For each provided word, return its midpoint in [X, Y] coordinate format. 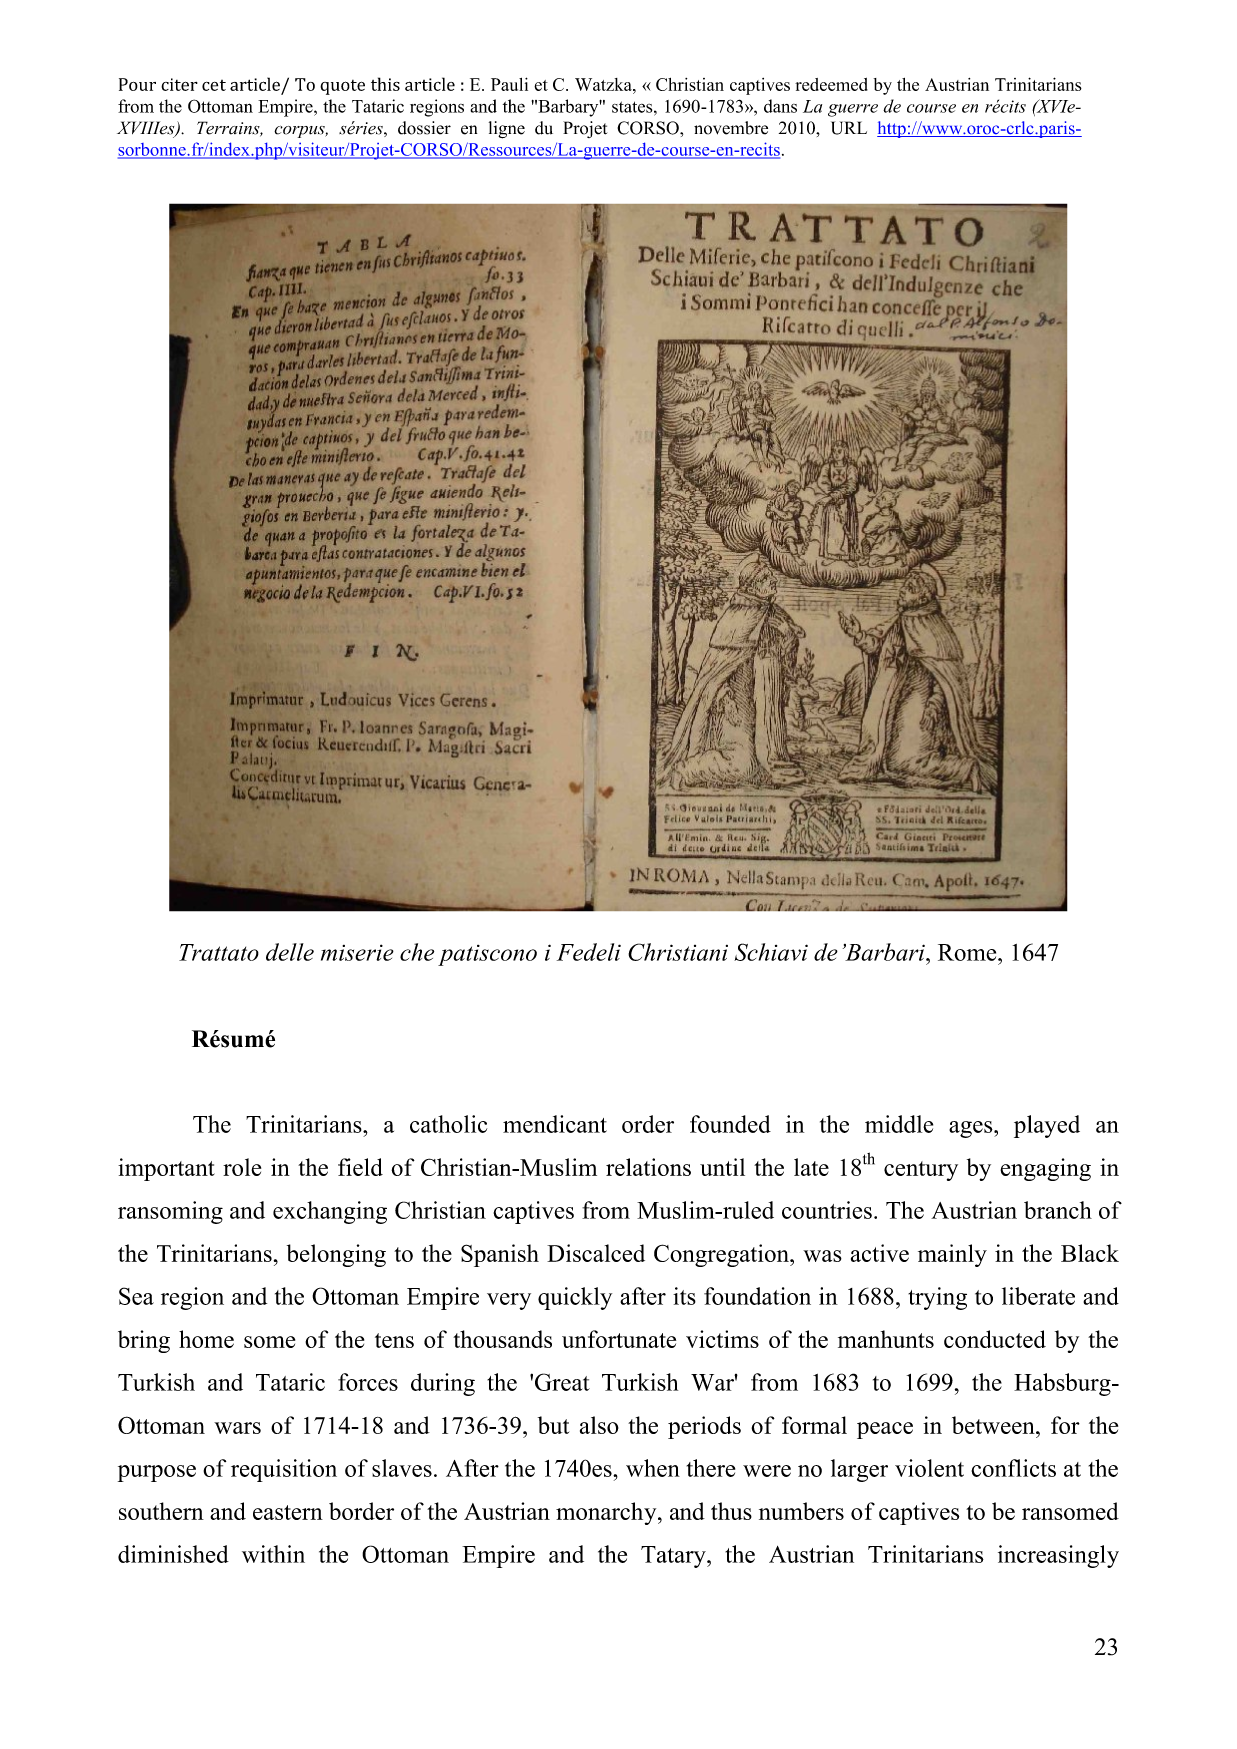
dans [780, 106]
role [242, 1167]
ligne [507, 130]
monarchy [607, 1513]
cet [214, 85]
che [417, 952]
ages [972, 1129]
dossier [424, 128]
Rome [968, 952]
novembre [731, 128]
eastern [288, 1512]
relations [648, 1167]
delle [290, 952]
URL [849, 128]
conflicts [1013, 1468]
